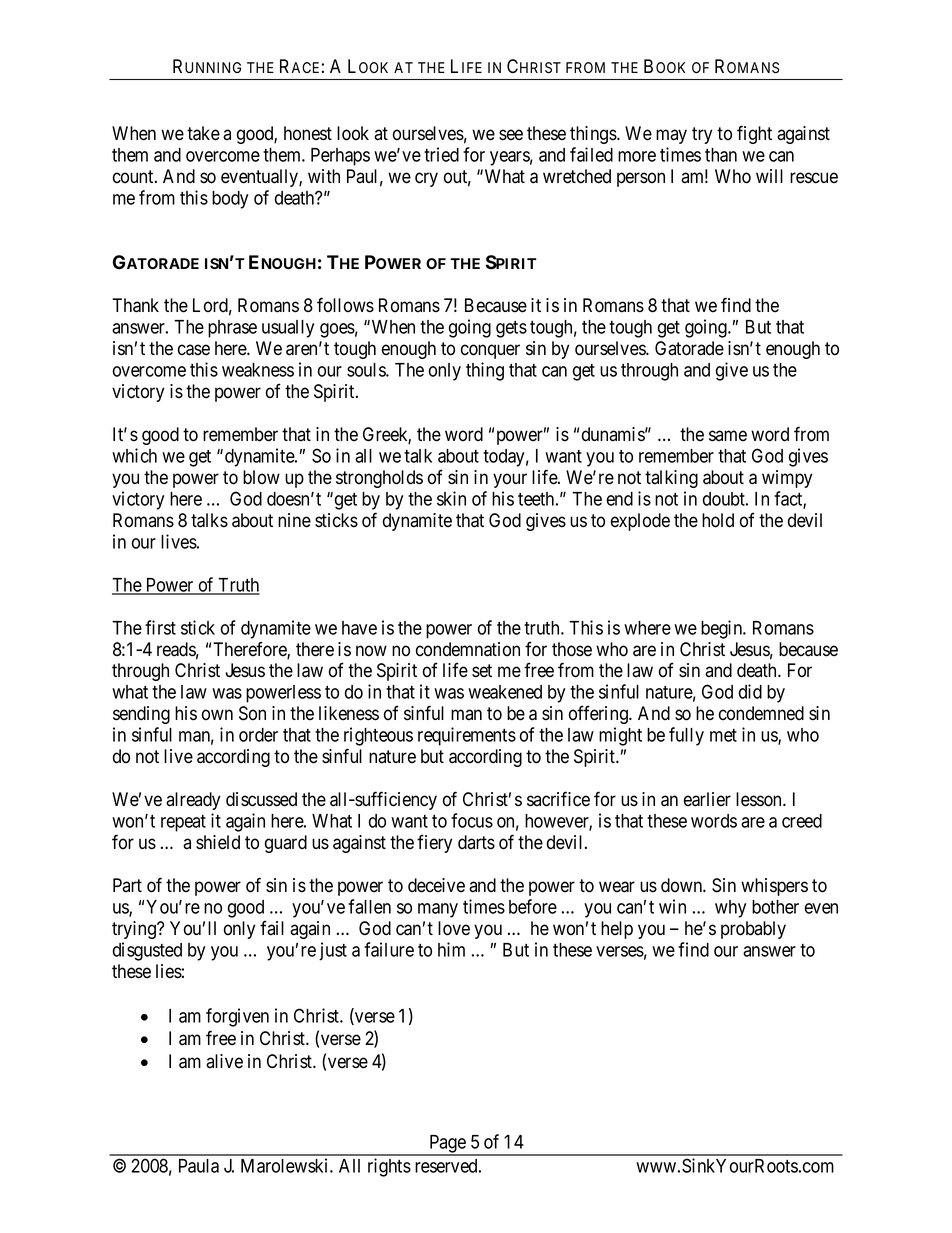  I want to click on tried, so click(441, 154).
